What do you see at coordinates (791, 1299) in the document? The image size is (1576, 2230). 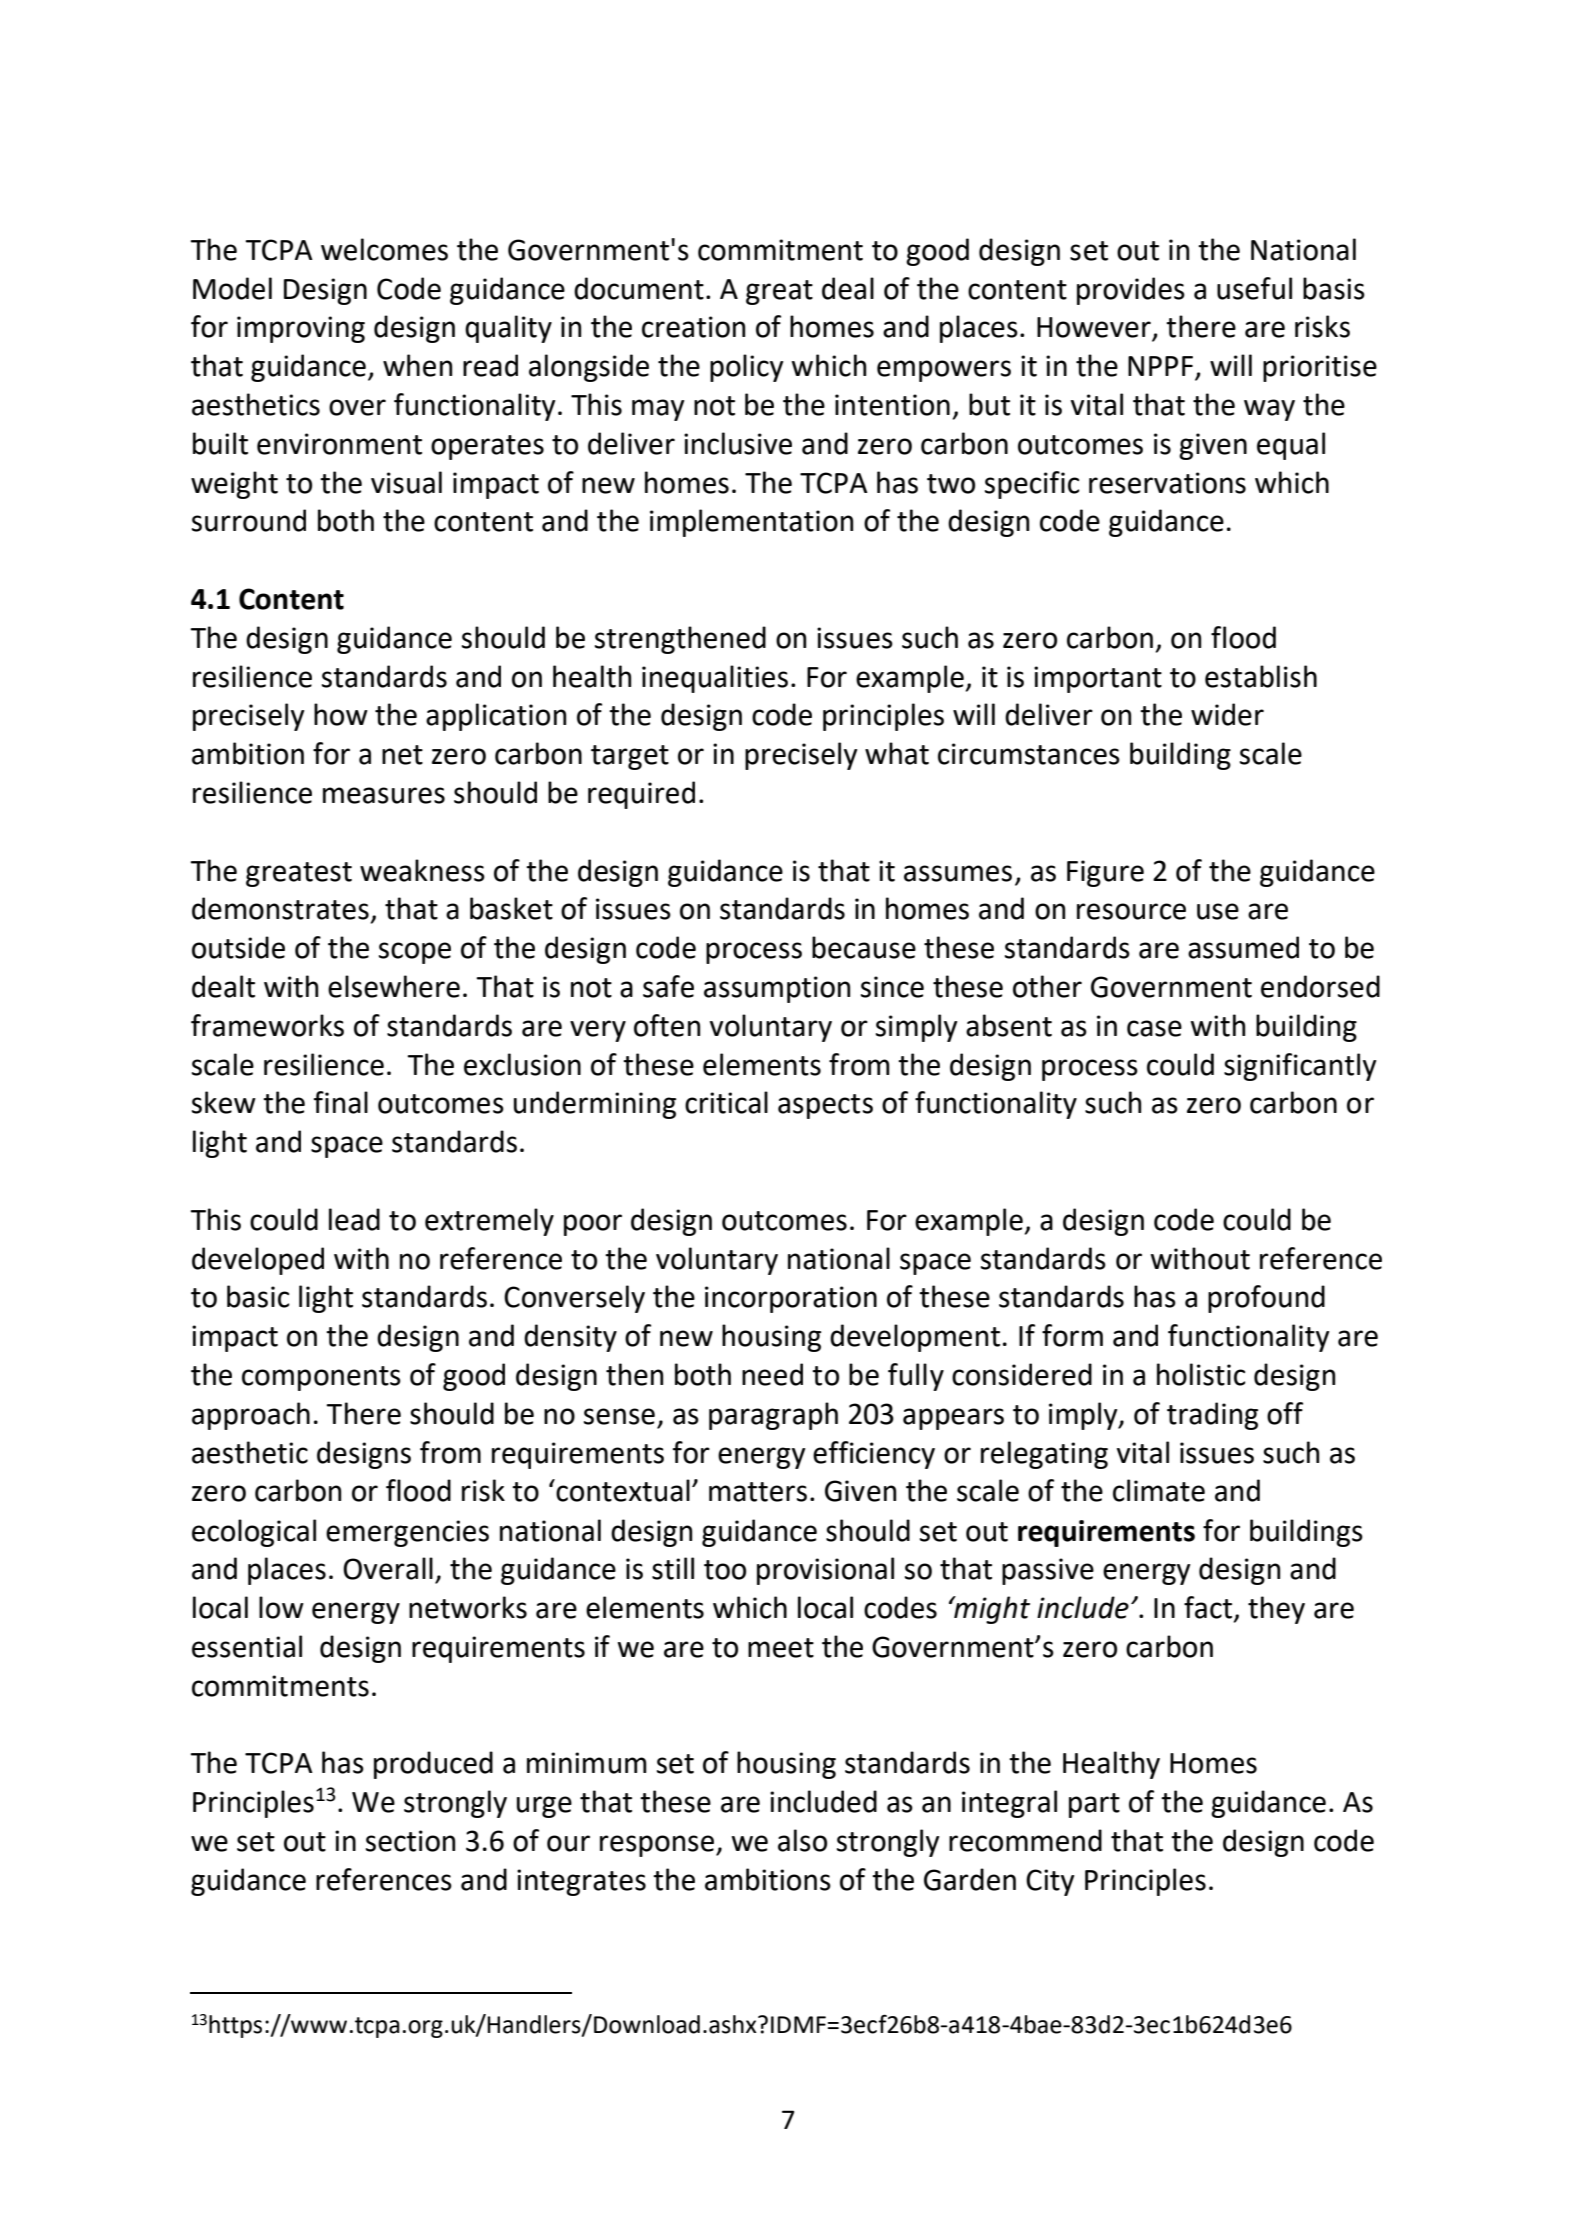 I see `incorporation` at bounding box center [791, 1299].
